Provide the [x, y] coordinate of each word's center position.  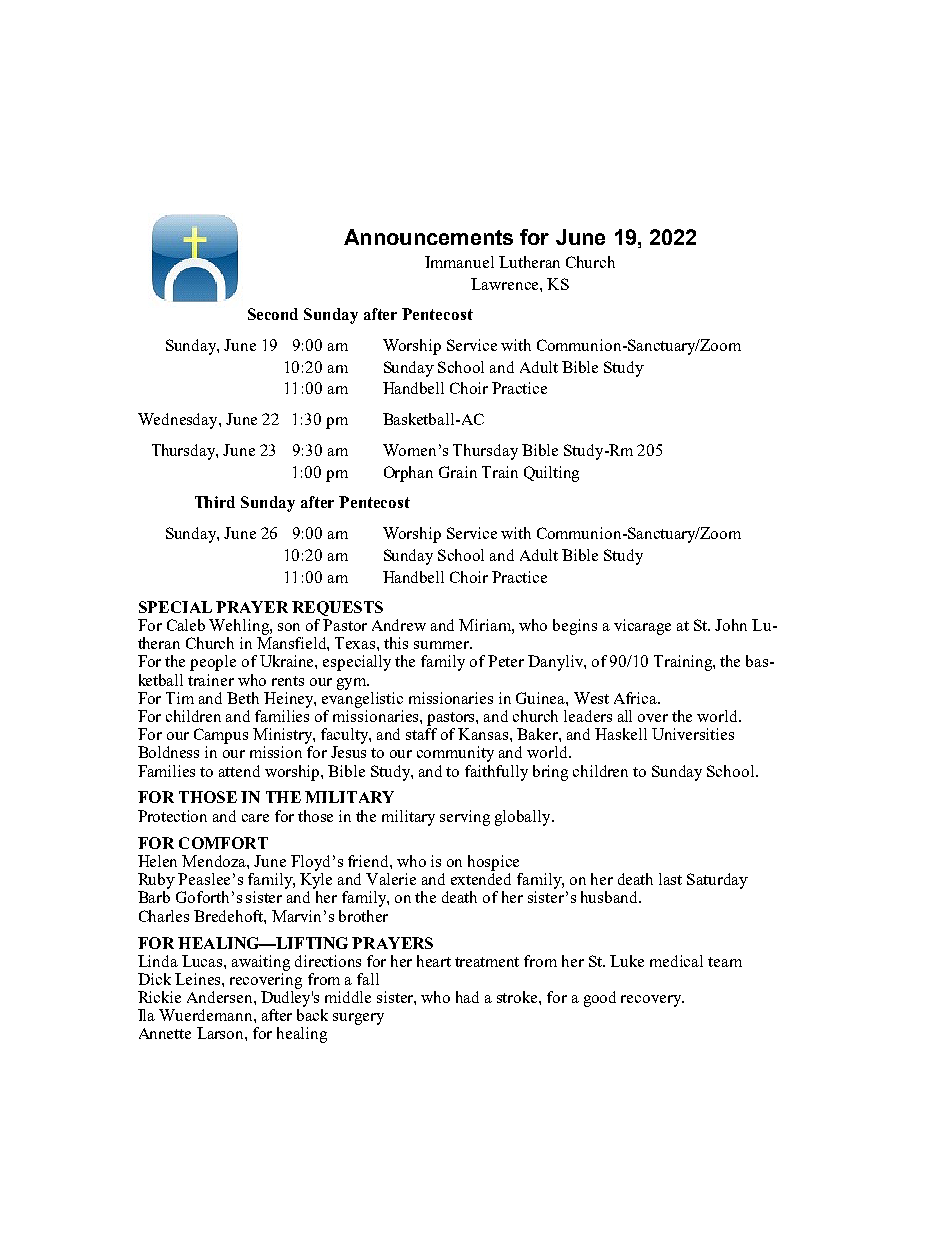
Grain [458, 472]
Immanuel [459, 262]
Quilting [551, 474]
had [467, 997]
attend [239, 771]
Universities [693, 734]
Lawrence [506, 284]
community [455, 754]
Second [273, 314]
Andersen [221, 997]
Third [215, 502]
